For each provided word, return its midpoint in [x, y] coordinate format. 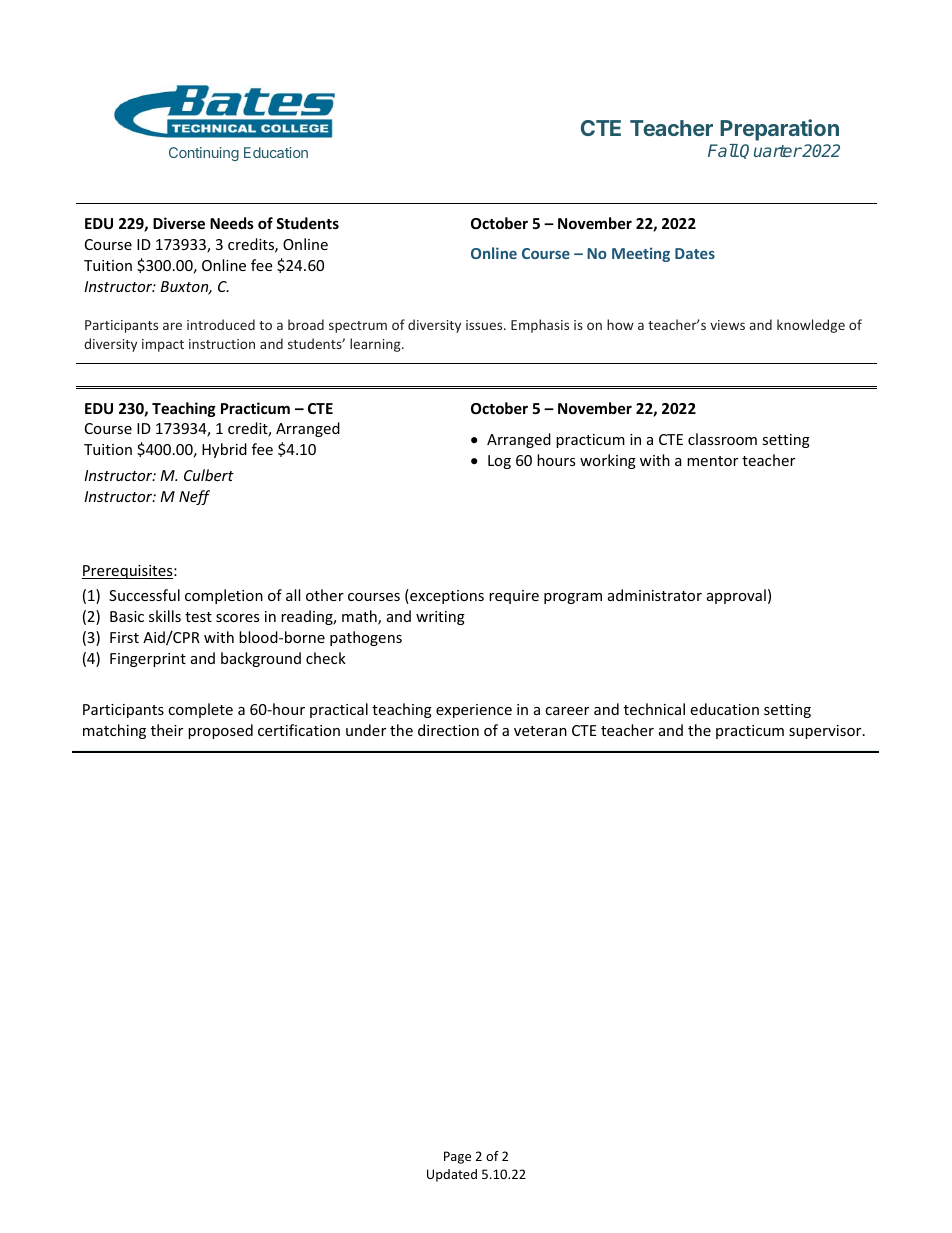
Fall [723, 150]
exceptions [446, 596]
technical [654, 709]
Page [457, 1157]
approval [736, 596]
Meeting [641, 254]
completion [224, 596]
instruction [222, 344]
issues [485, 325]
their [167, 730]
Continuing [204, 154]
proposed [220, 731]
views [727, 325]
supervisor [826, 732]
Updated [452, 1175]
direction [448, 730]
